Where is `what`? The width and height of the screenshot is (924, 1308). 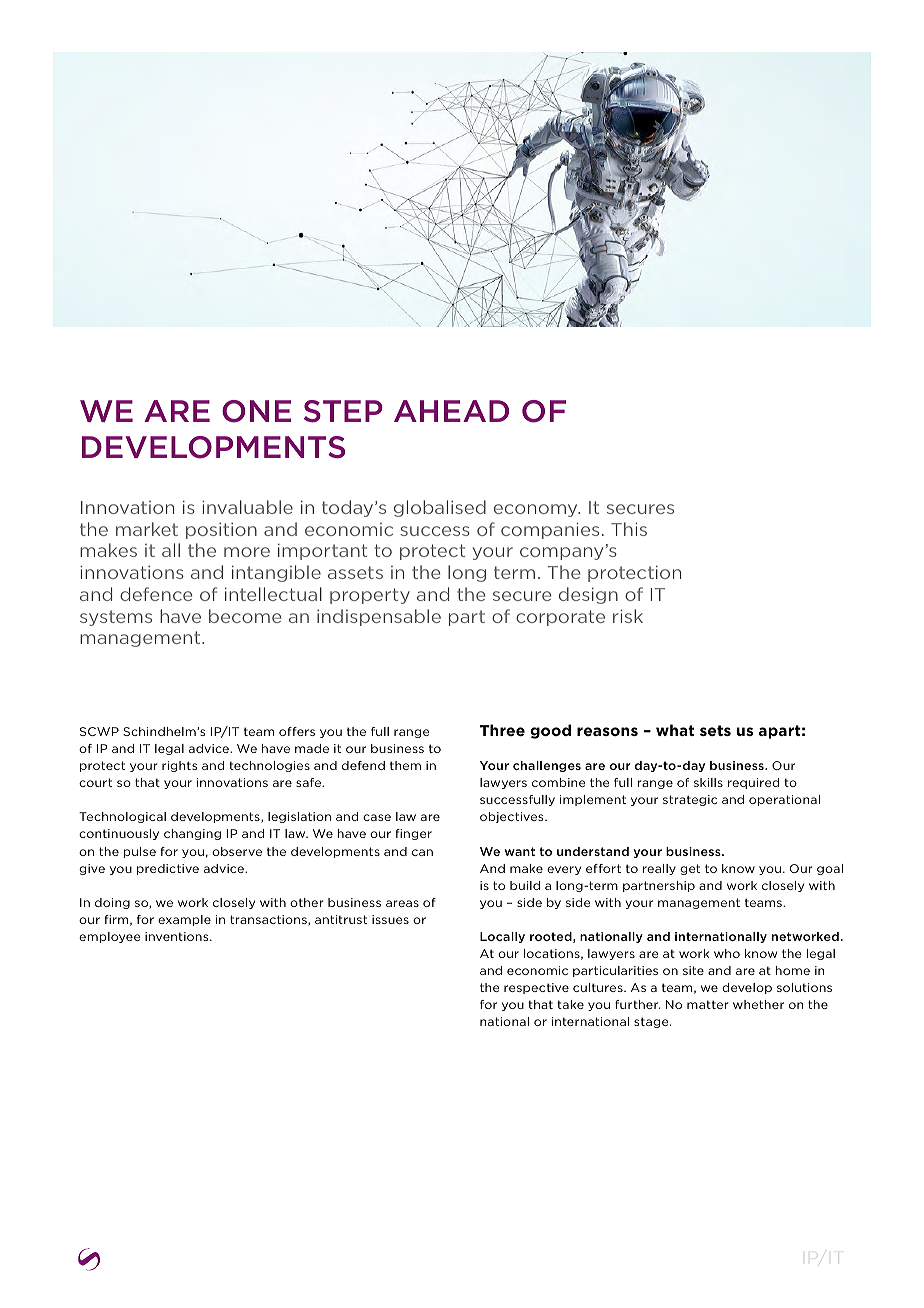
what is located at coordinates (675, 730).
